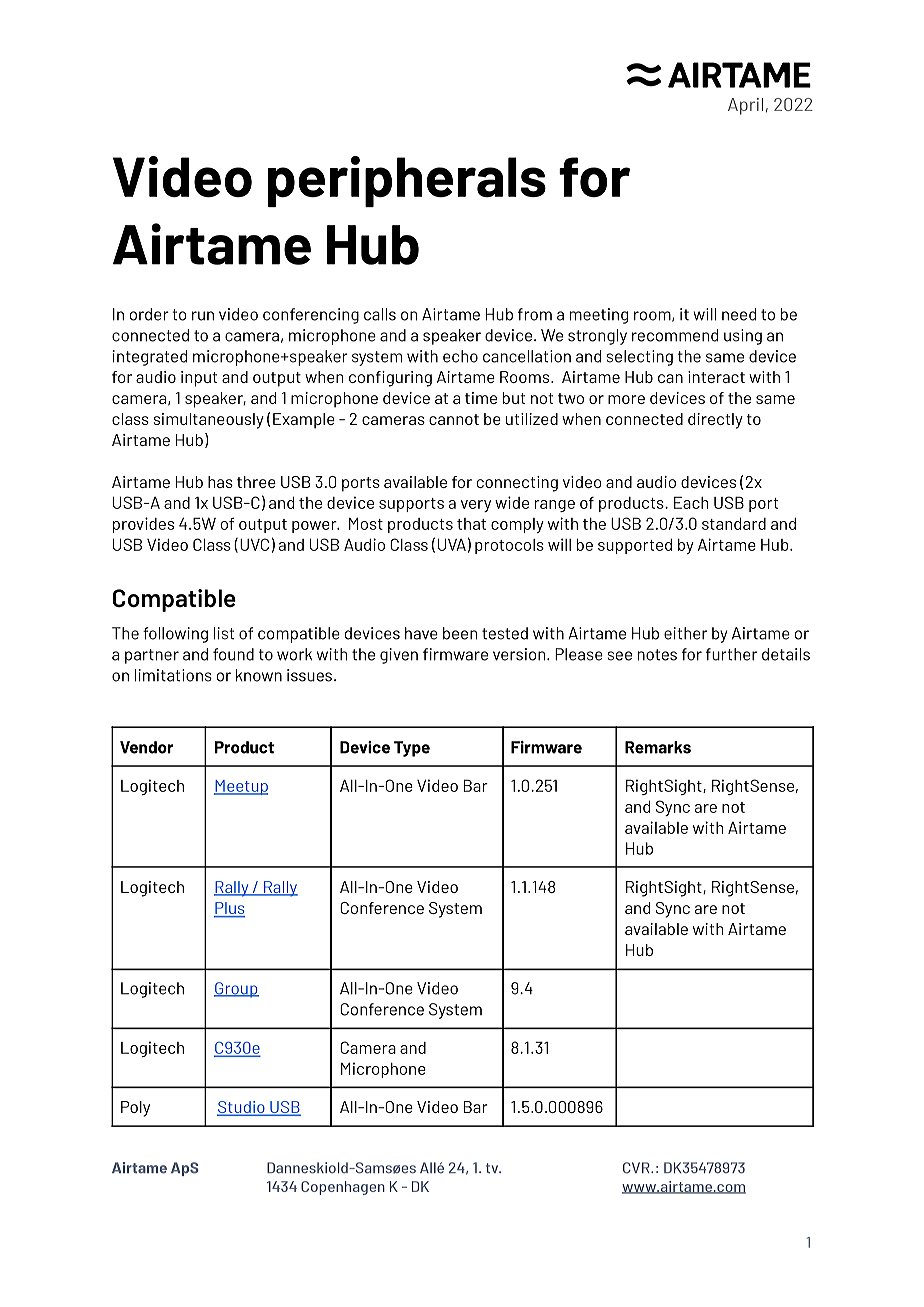 The width and height of the screenshot is (924, 1307). What do you see at coordinates (224, 633) in the screenshot?
I see `list` at bounding box center [224, 633].
